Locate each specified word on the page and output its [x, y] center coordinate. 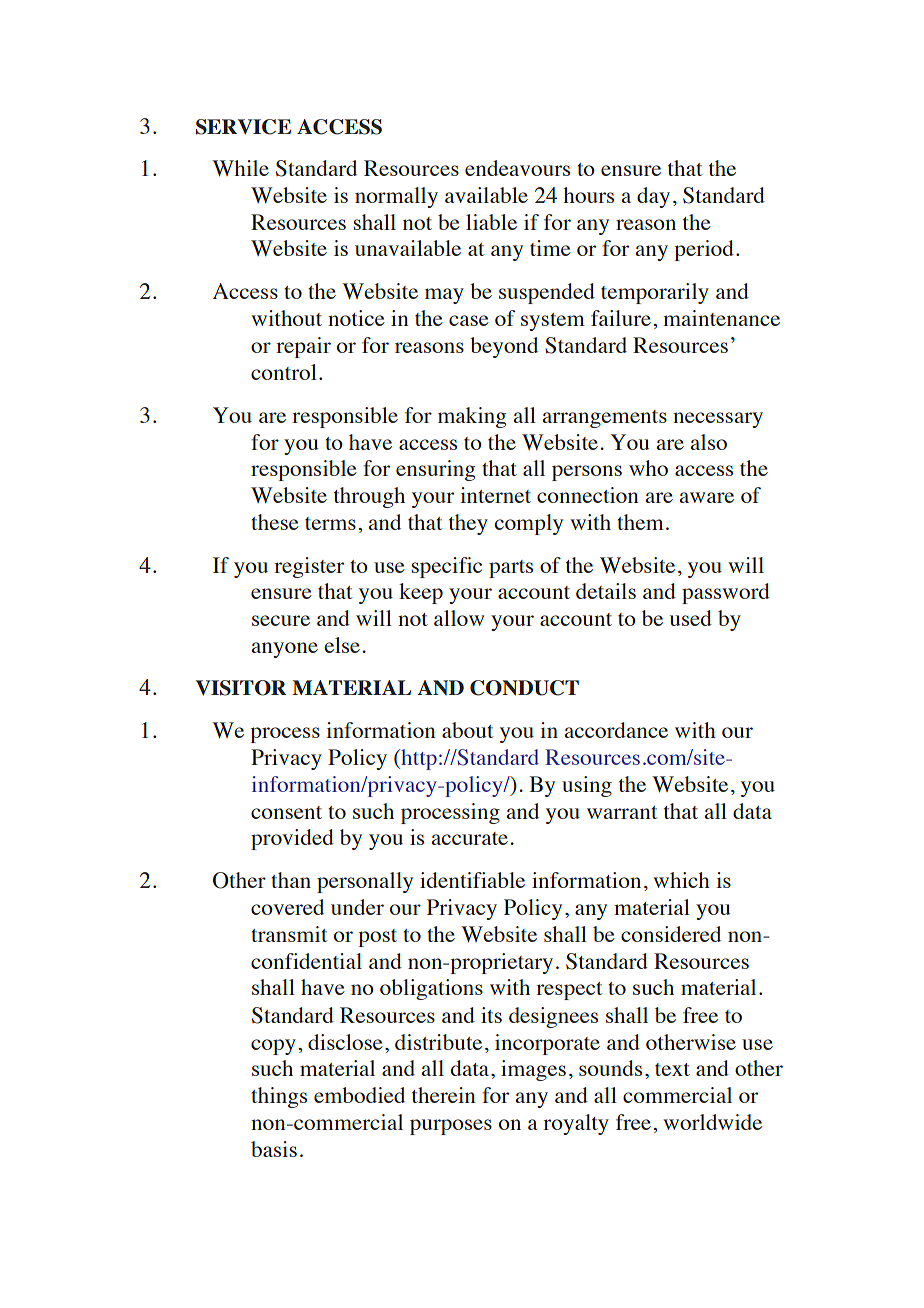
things [279, 1097]
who [648, 468]
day [653, 197]
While [240, 168]
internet [495, 495]
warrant [622, 812]
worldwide [712, 1122]
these [275, 522]
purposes [451, 1127]
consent [286, 812]
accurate [469, 838]
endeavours [517, 168]
